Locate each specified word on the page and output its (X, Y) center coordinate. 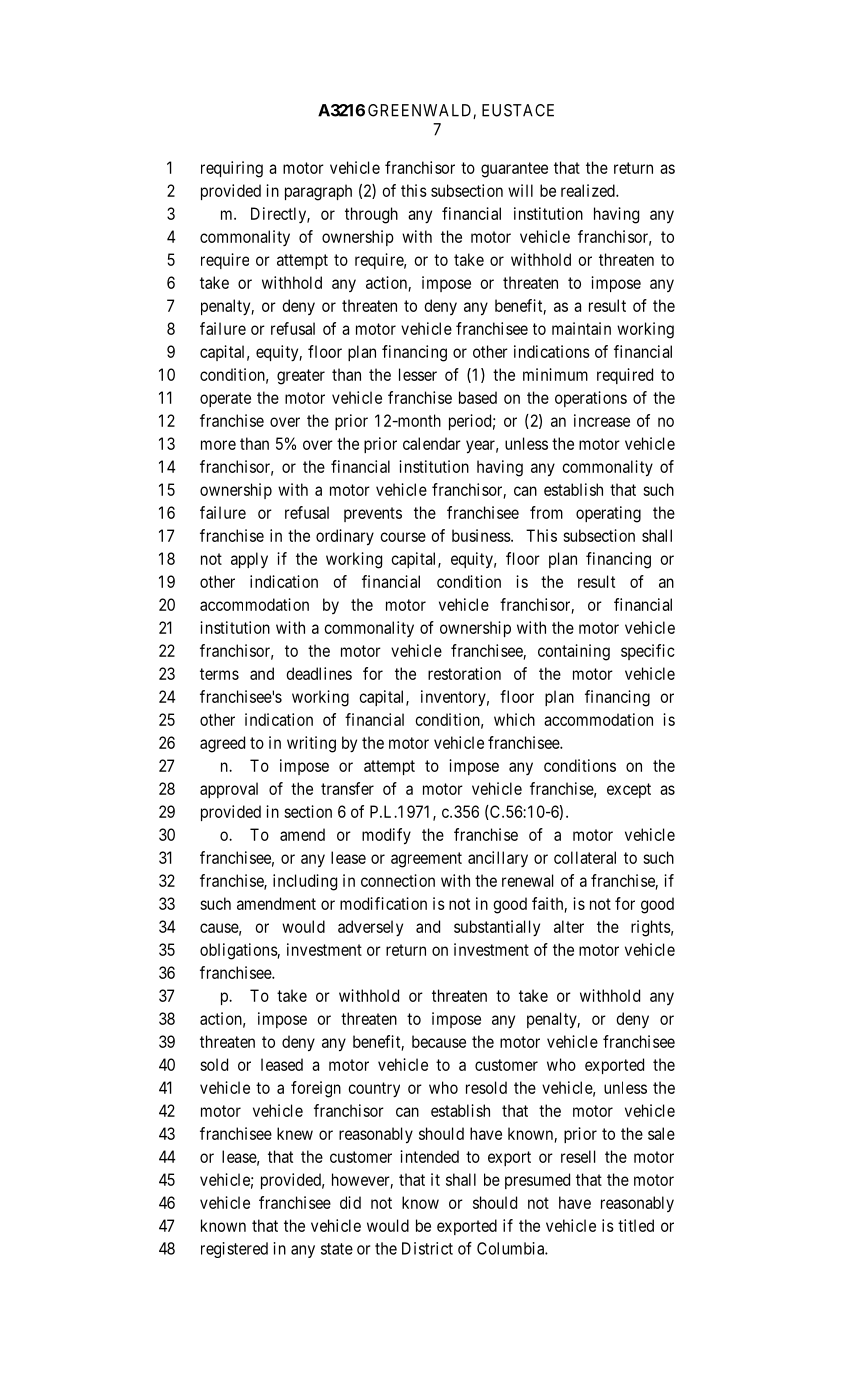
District (427, 1248)
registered (234, 1250)
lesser (418, 374)
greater (301, 377)
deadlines (319, 673)
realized (589, 190)
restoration (464, 673)
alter (569, 926)
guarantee (514, 170)
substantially (497, 928)
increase (602, 420)
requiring (232, 169)
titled (636, 1225)
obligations (239, 951)
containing (574, 652)
